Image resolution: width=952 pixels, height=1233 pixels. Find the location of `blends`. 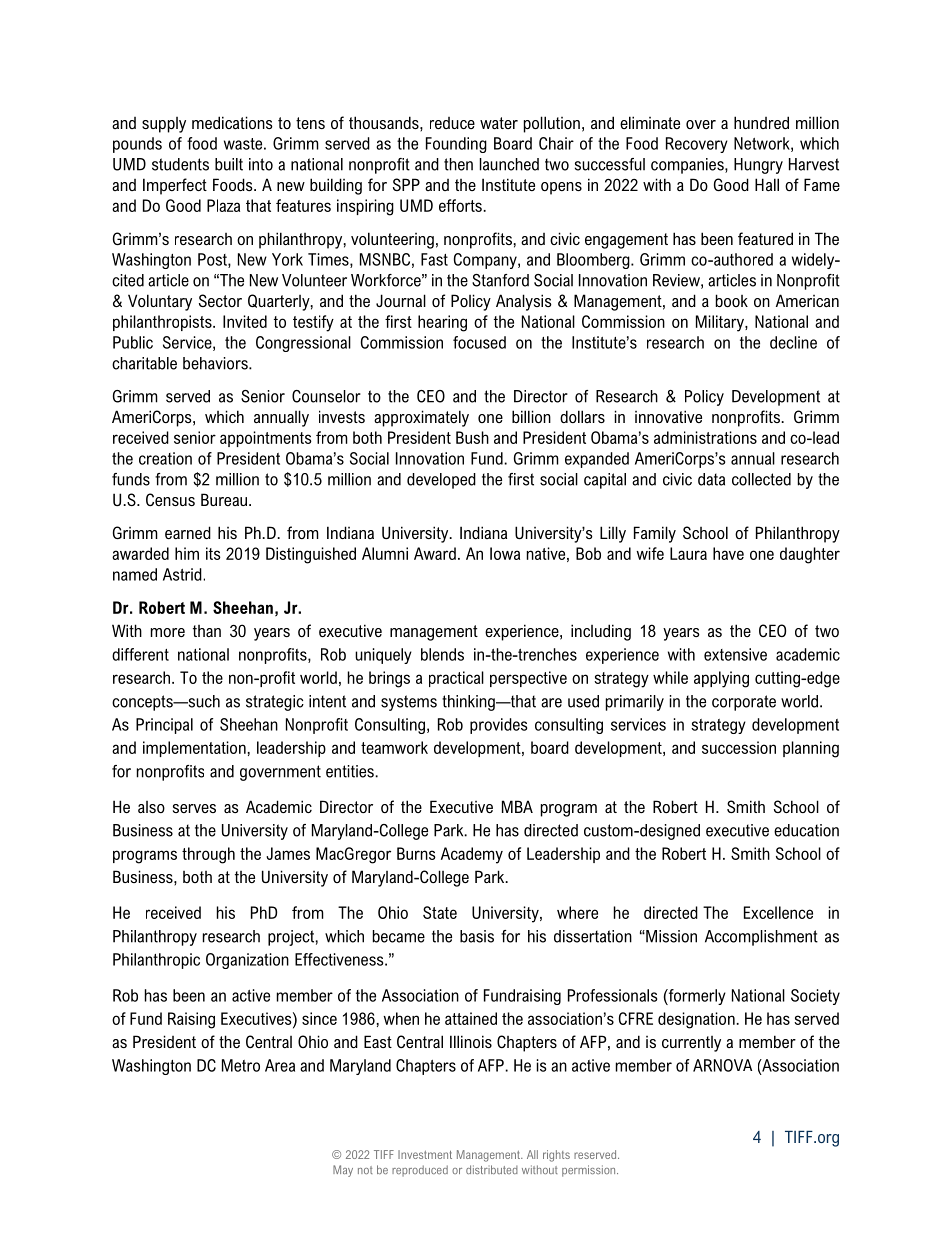

blends is located at coordinates (442, 654).
